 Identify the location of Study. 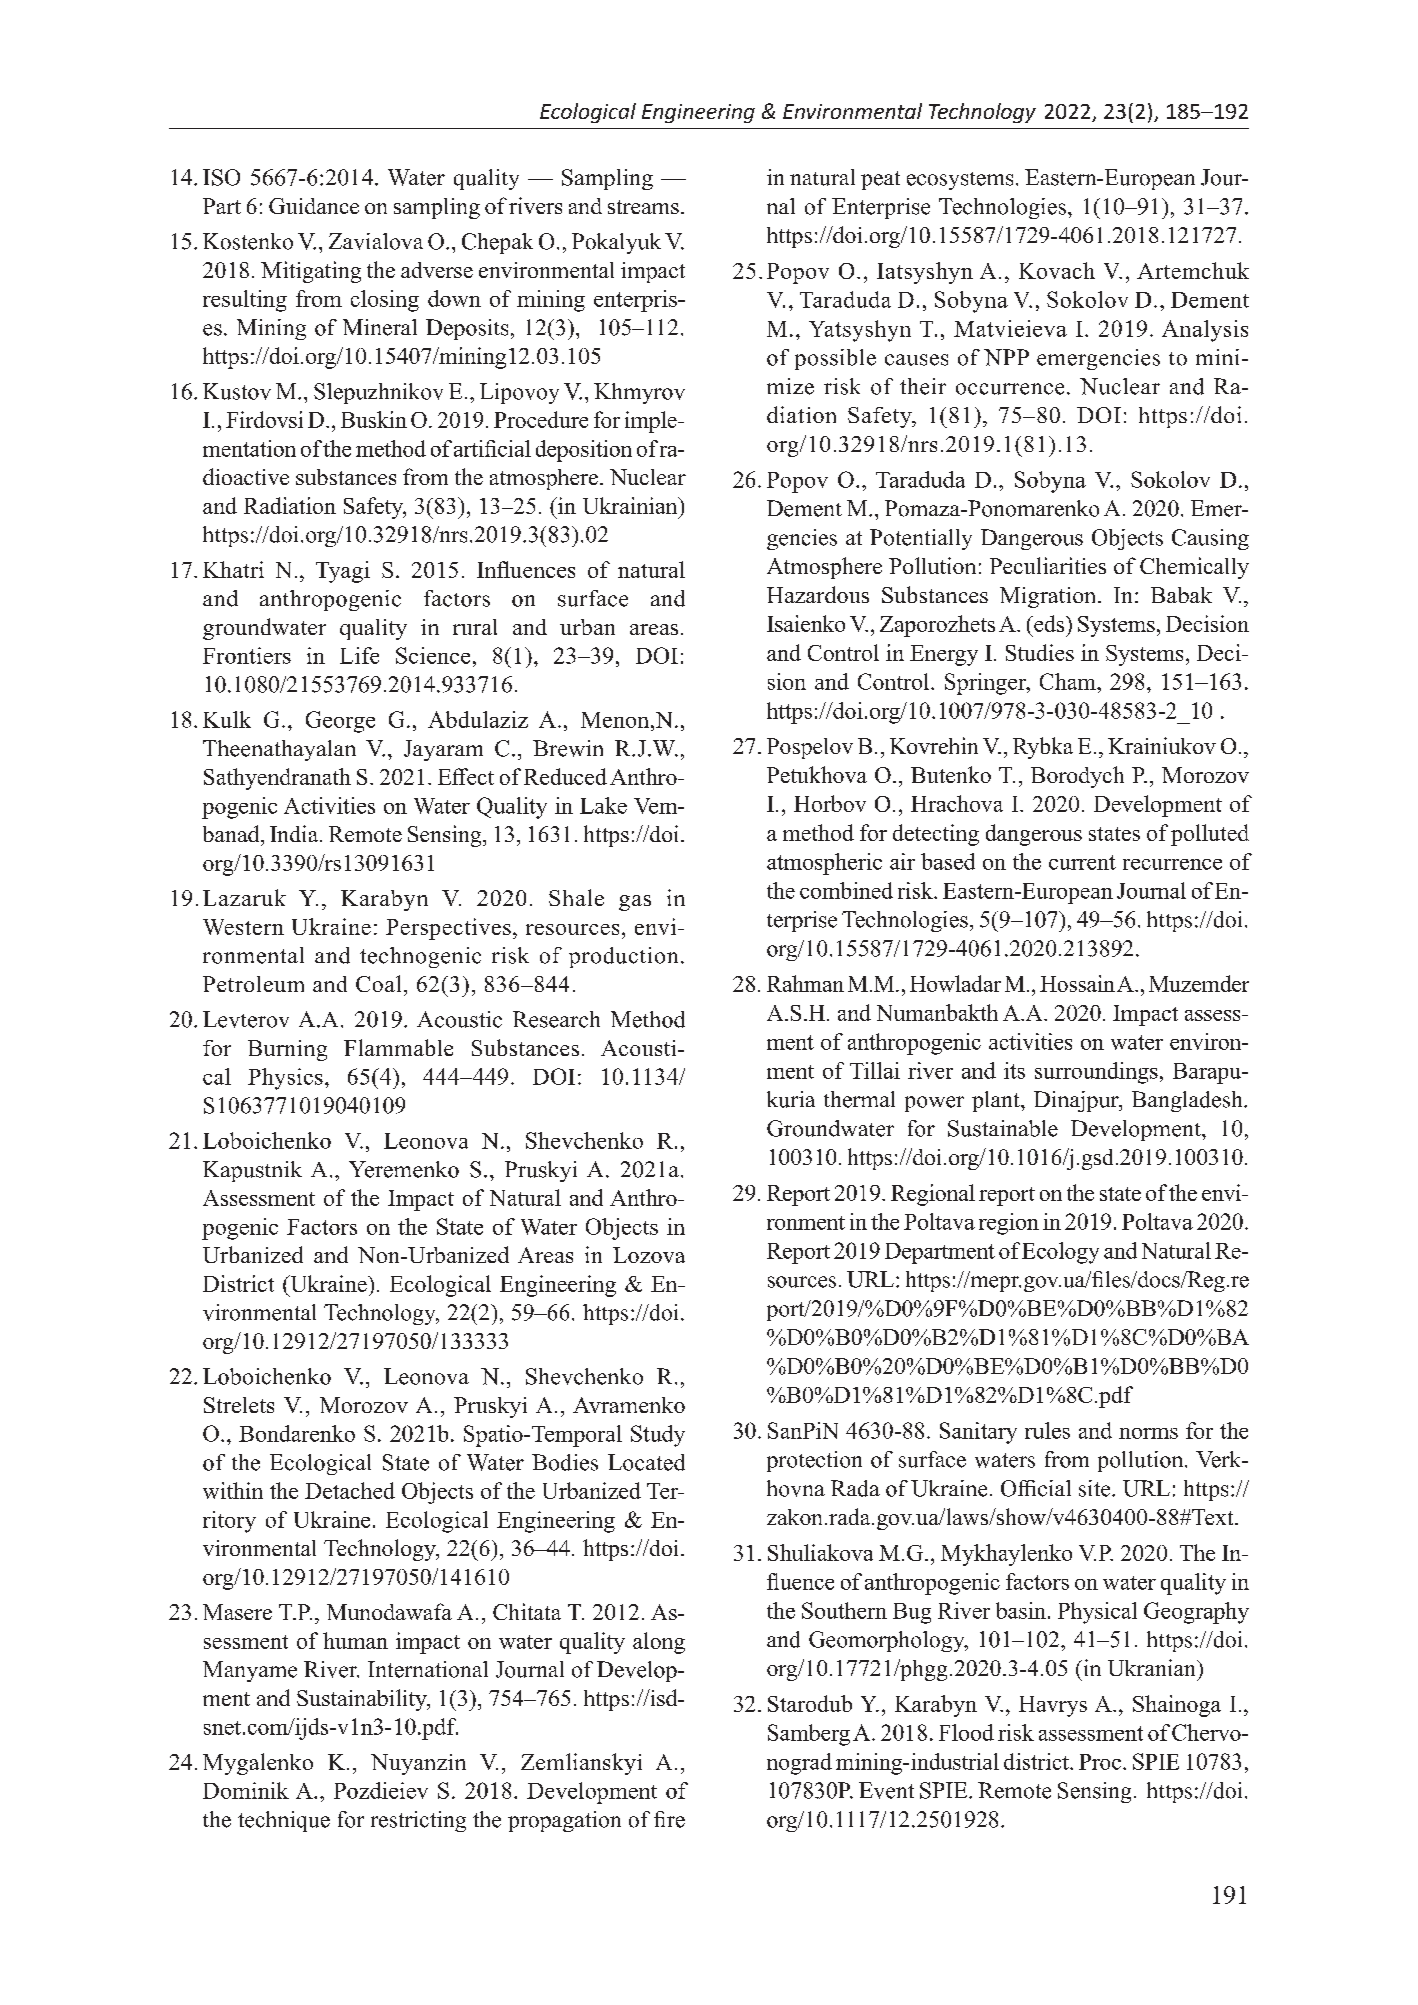
(658, 1436).
